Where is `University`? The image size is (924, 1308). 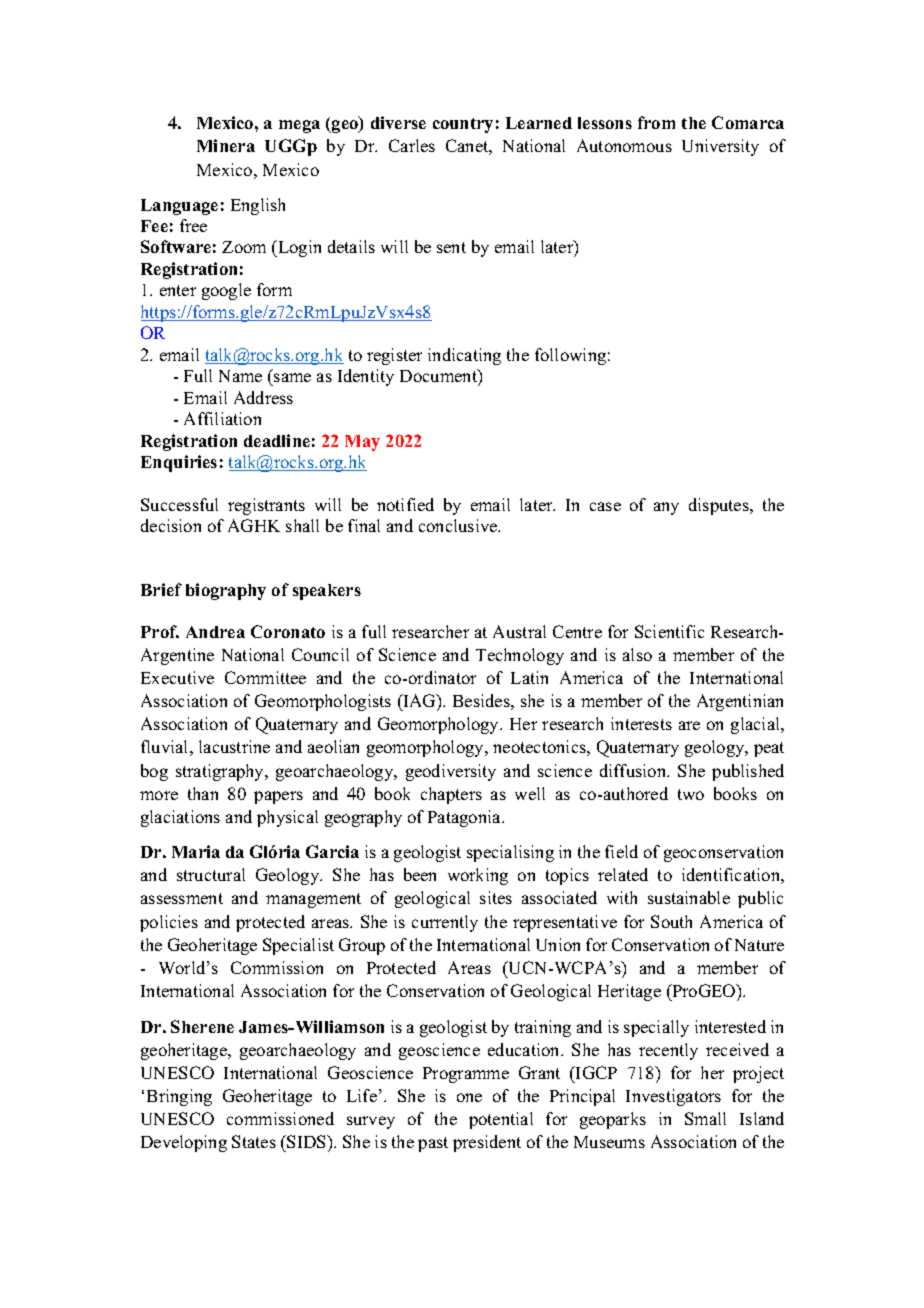
University is located at coordinates (720, 147).
